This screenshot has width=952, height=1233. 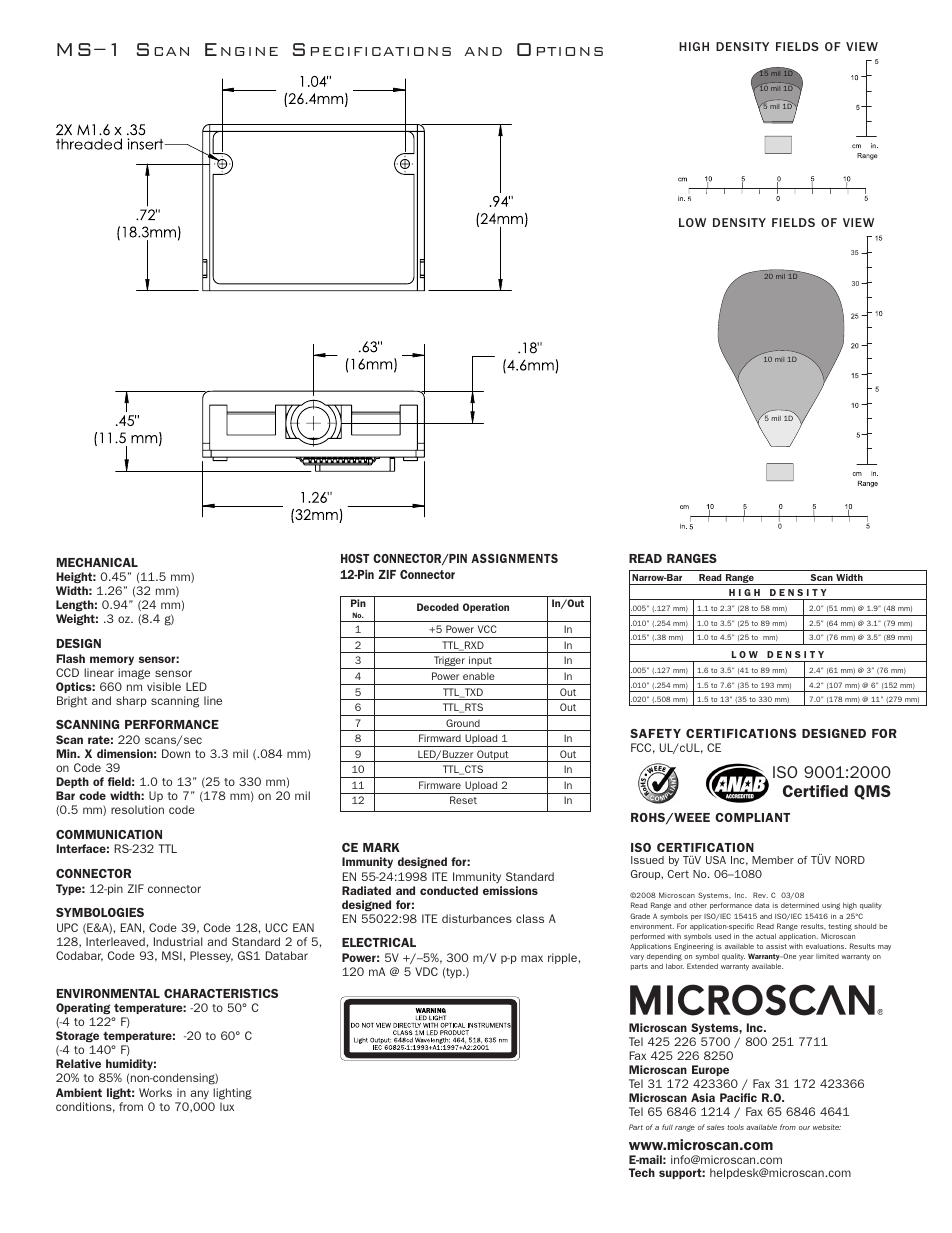 What do you see at coordinates (514, 558) in the screenshot?
I see `assignments` at bounding box center [514, 558].
